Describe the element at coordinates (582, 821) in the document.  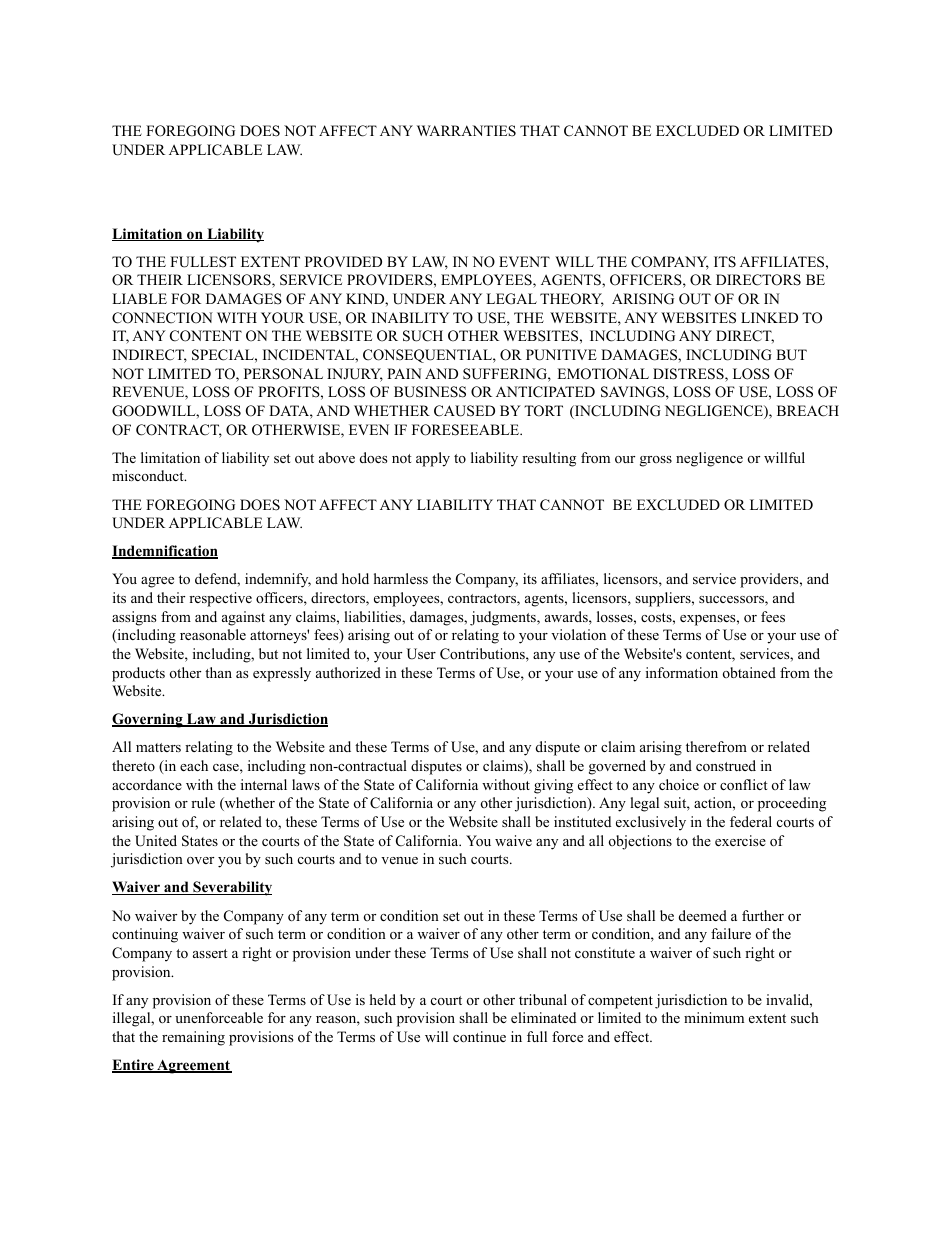
I see `instituted` at that location.
